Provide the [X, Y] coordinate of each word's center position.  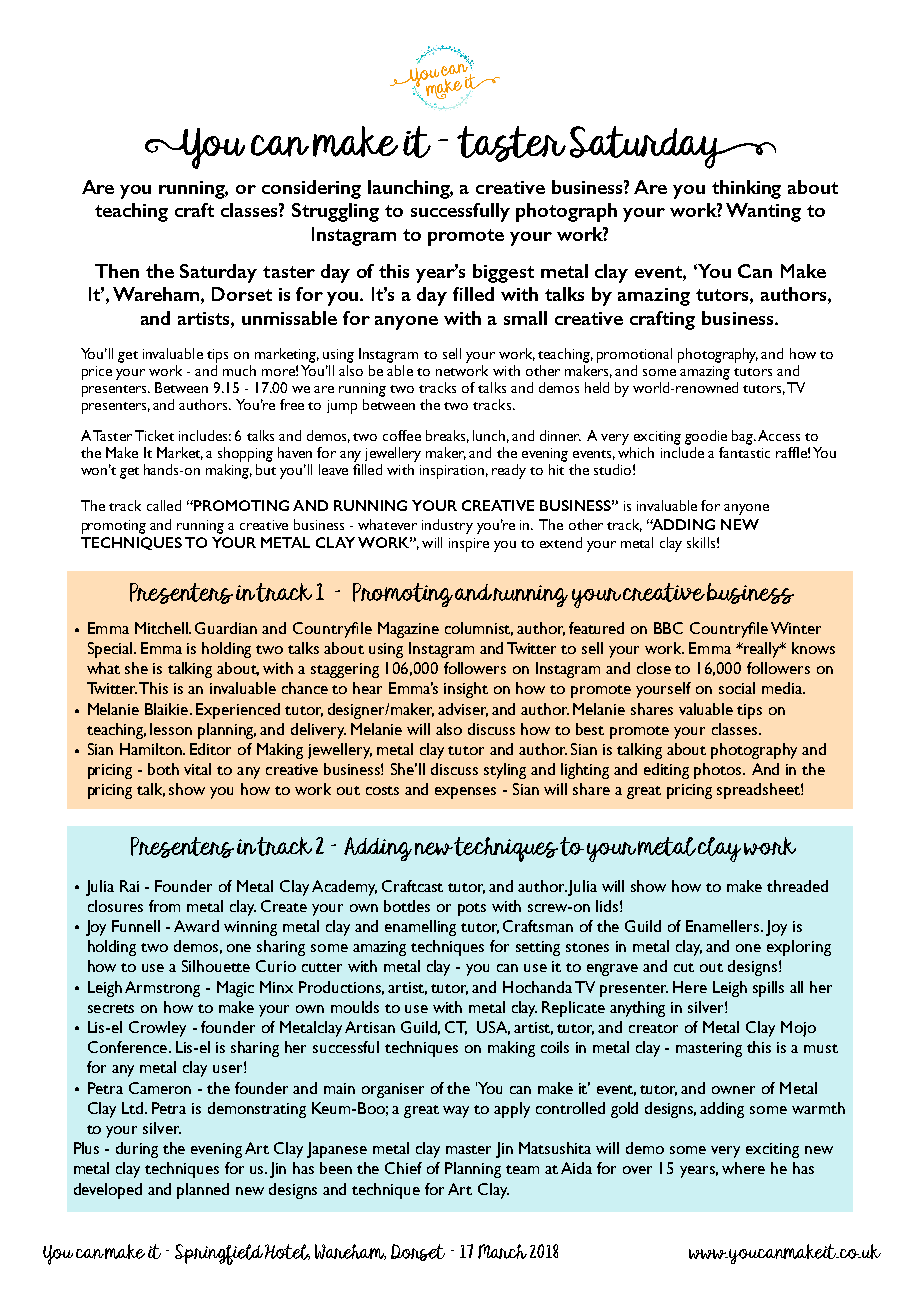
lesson [171, 729]
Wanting [763, 212]
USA [493, 1028]
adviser [463, 710]
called [164, 505]
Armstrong [162, 989]
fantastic [744, 452]
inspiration [452, 472]
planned [203, 1191]
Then [117, 271]
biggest [503, 273]
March [502, 1251]
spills [768, 989]
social [737, 688]
